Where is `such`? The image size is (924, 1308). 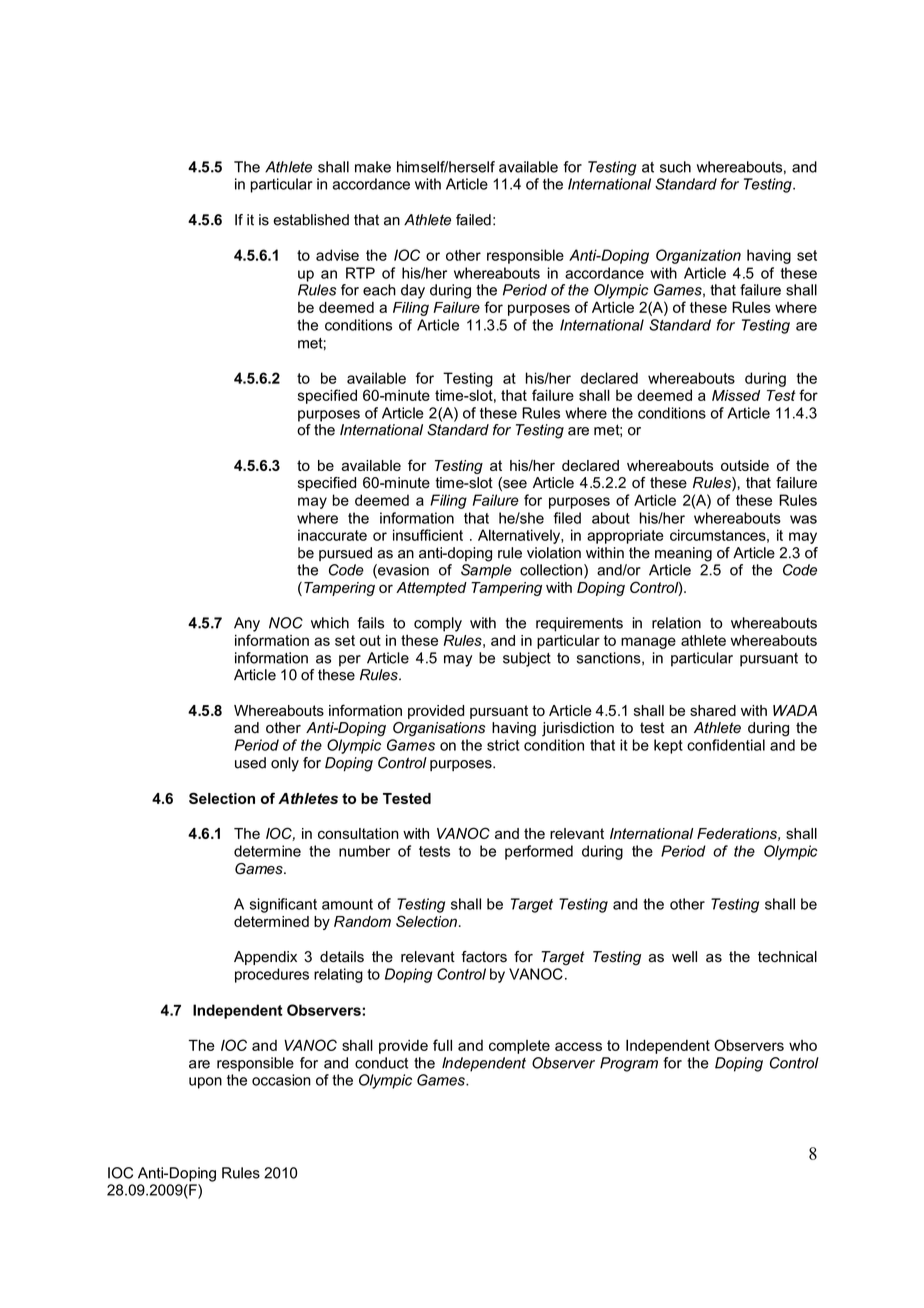
such is located at coordinates (675, 167).
